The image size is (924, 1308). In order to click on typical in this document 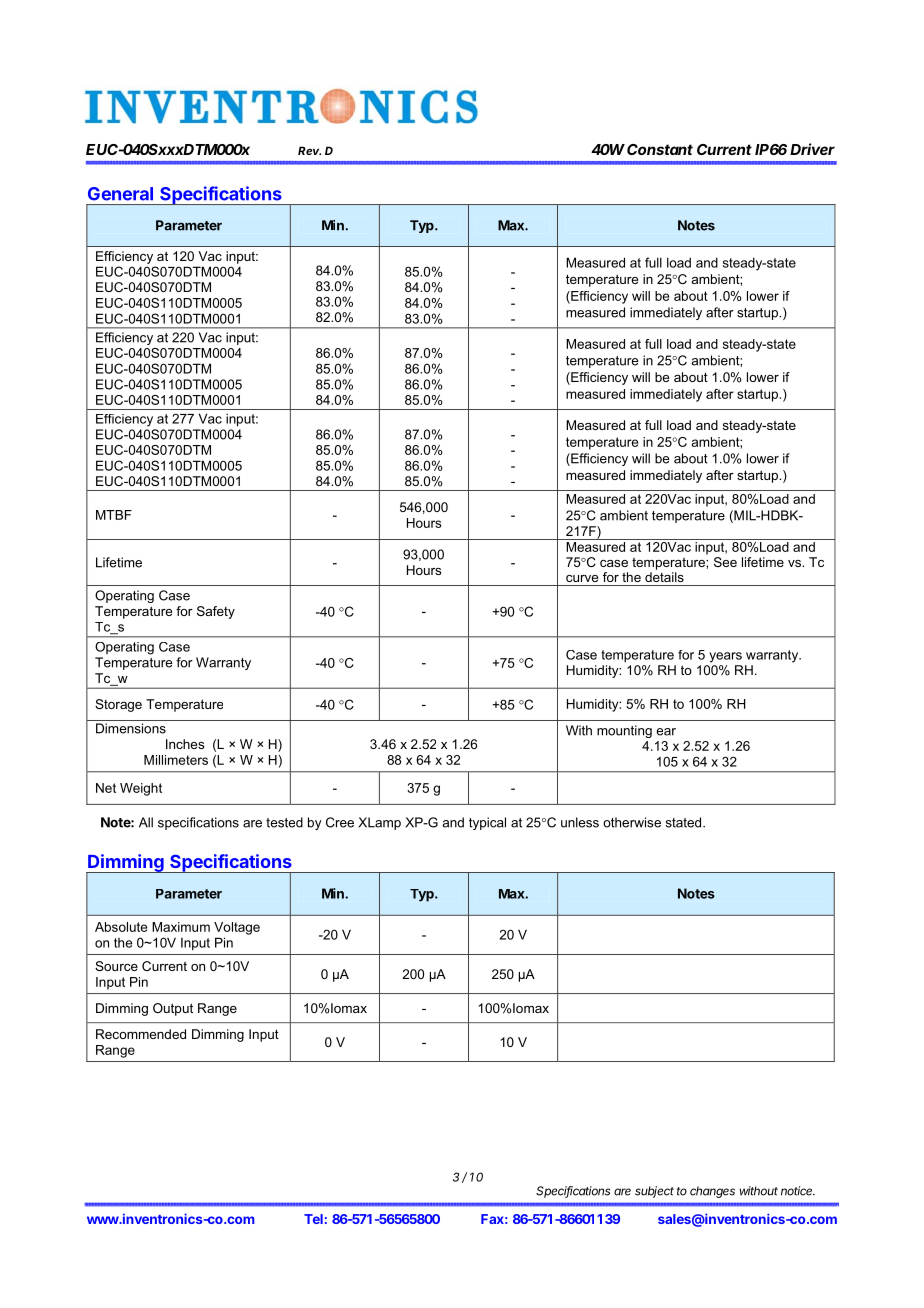, I will do `click(487, 823)`.
